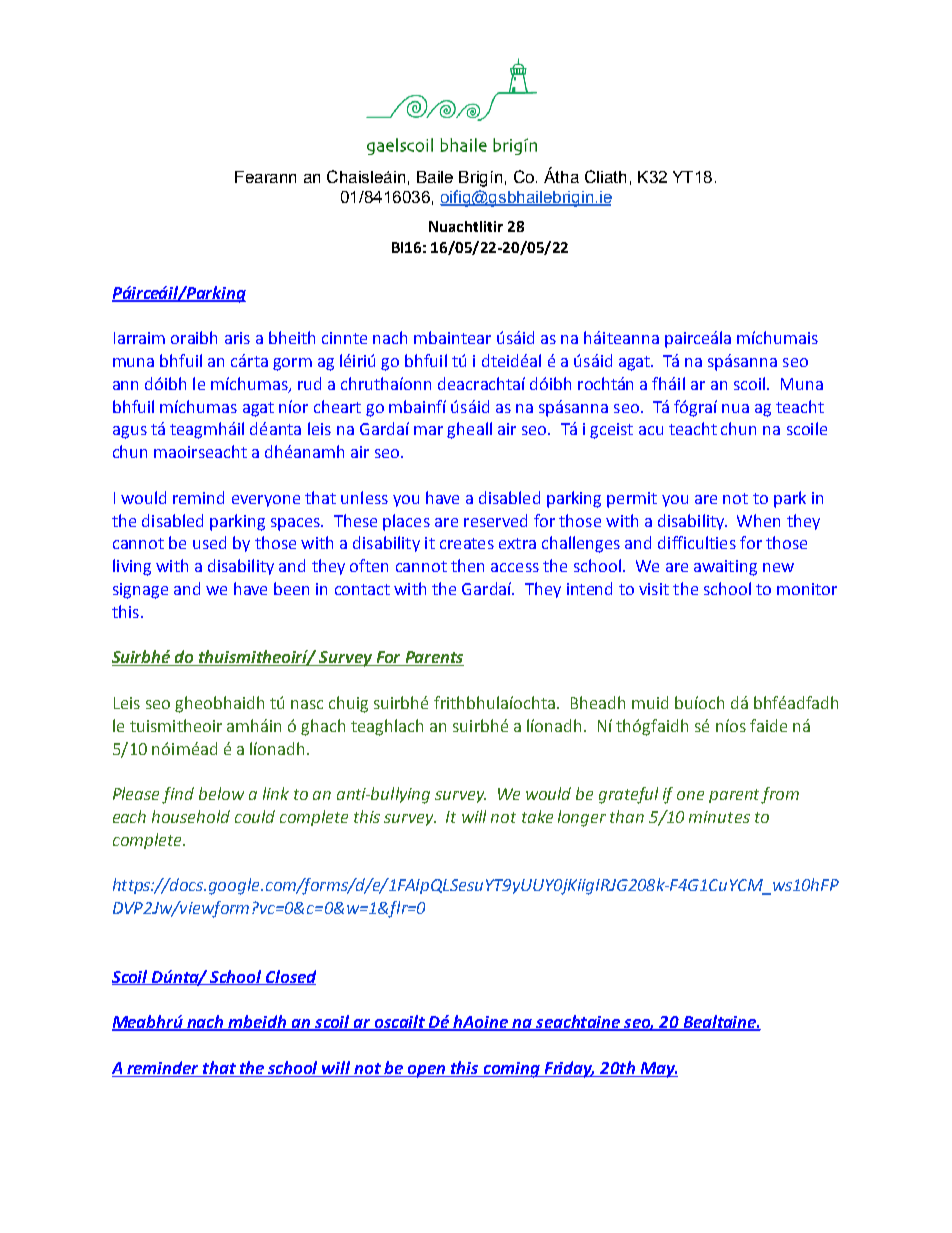 The height and width of the document is (1233, 952). I want to click on coming, so click(511, 1070).
